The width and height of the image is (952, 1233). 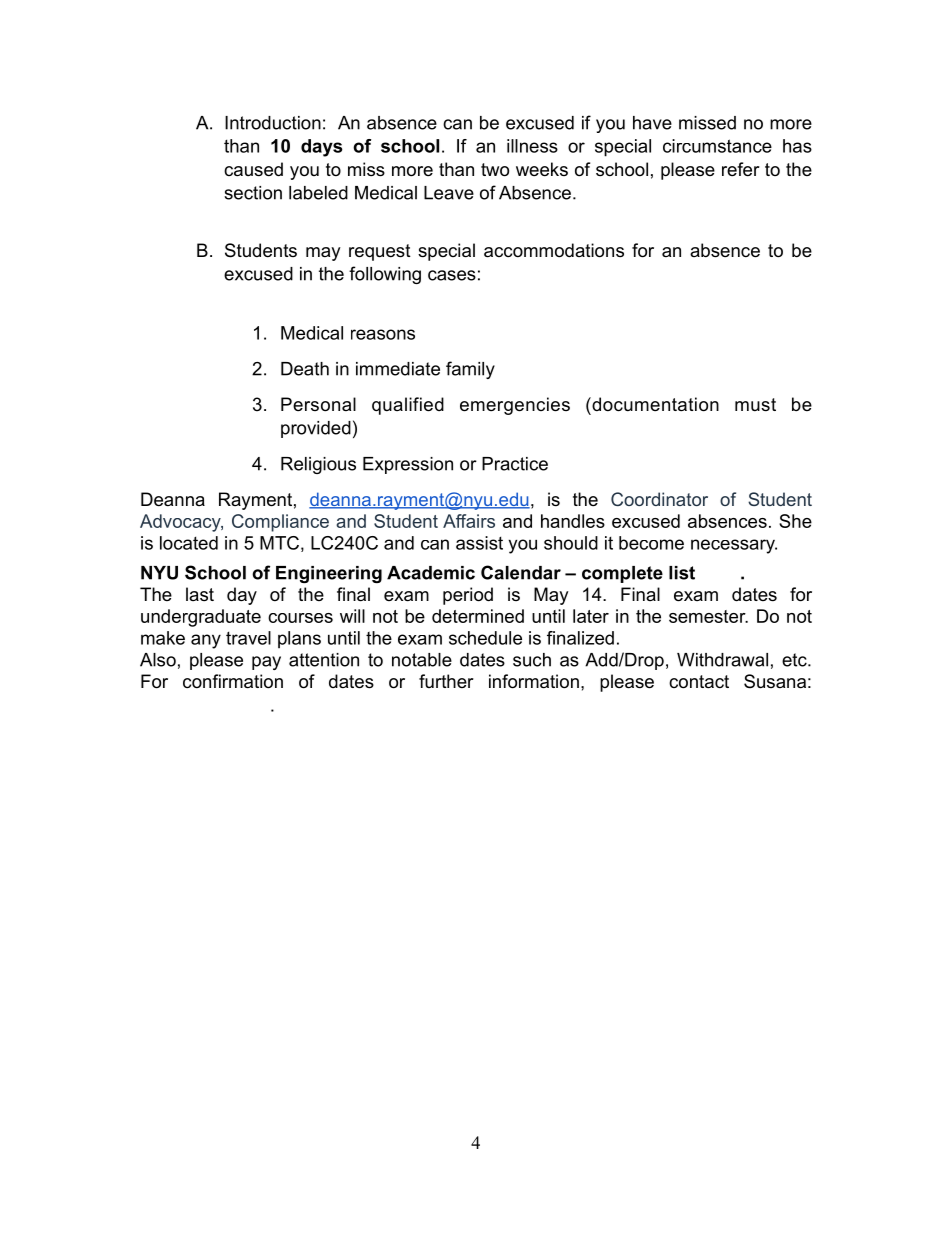 What do you see at coordinates (189, 543) in the image?
I see `located` at bounding box center [189, 543].
